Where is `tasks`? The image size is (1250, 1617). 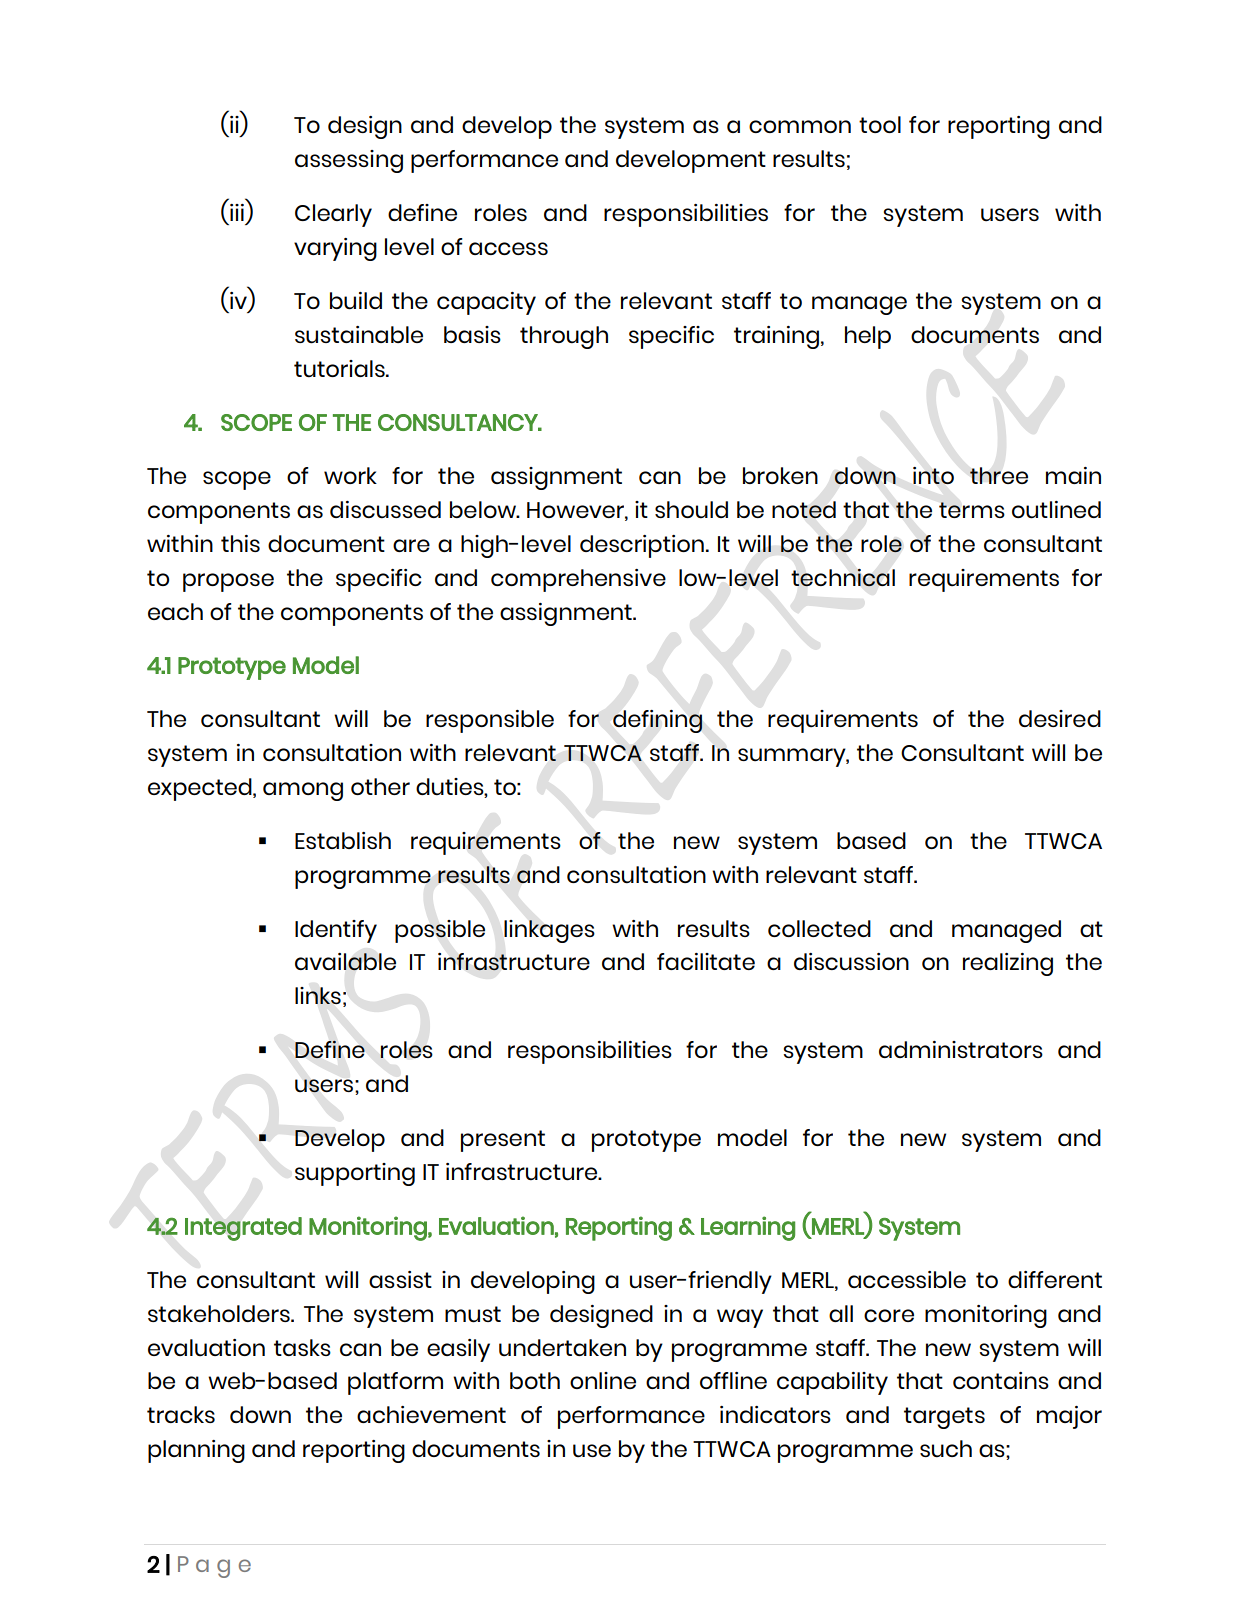 tasks is located at coordinates (302, 1347).
